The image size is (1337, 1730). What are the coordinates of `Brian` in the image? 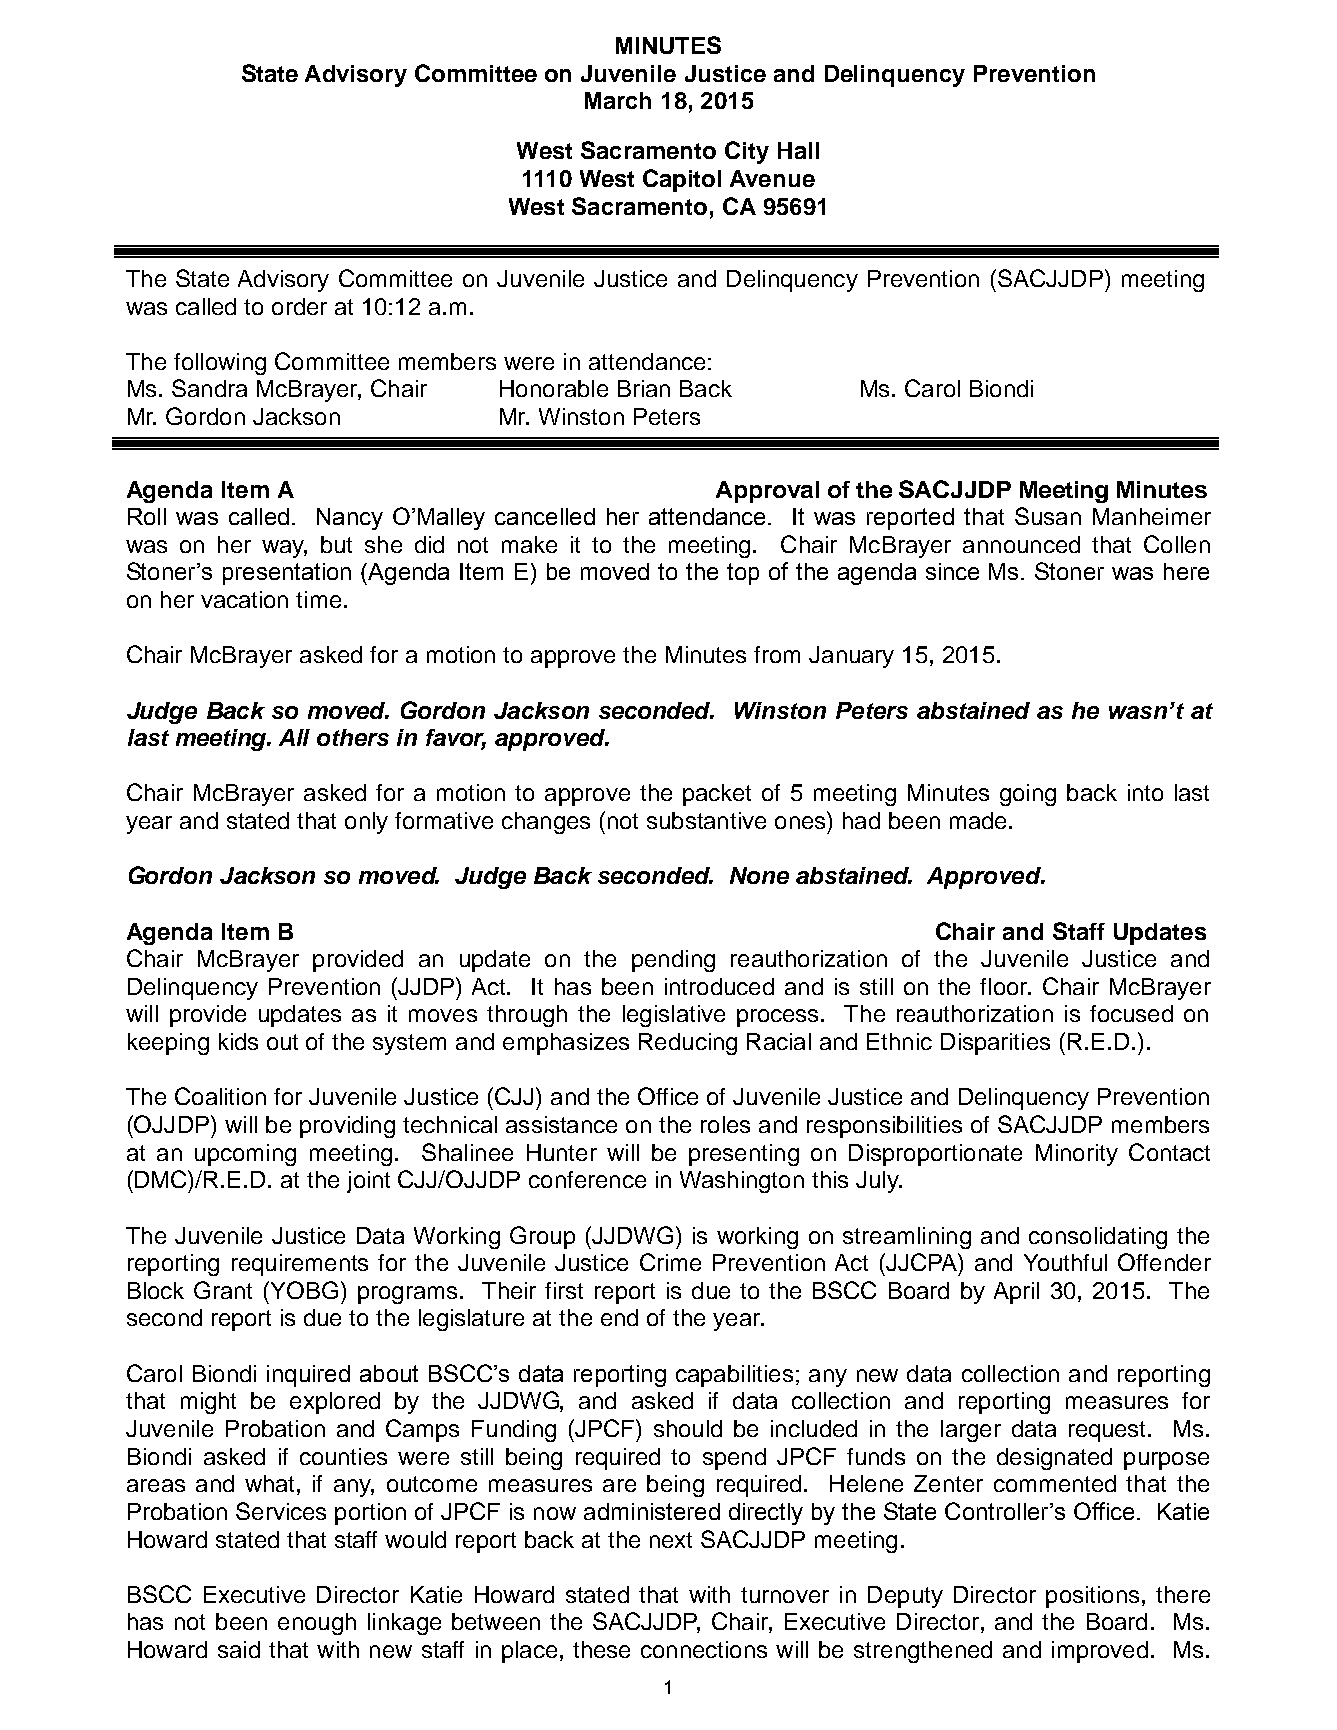 It's located at (644, 388).
